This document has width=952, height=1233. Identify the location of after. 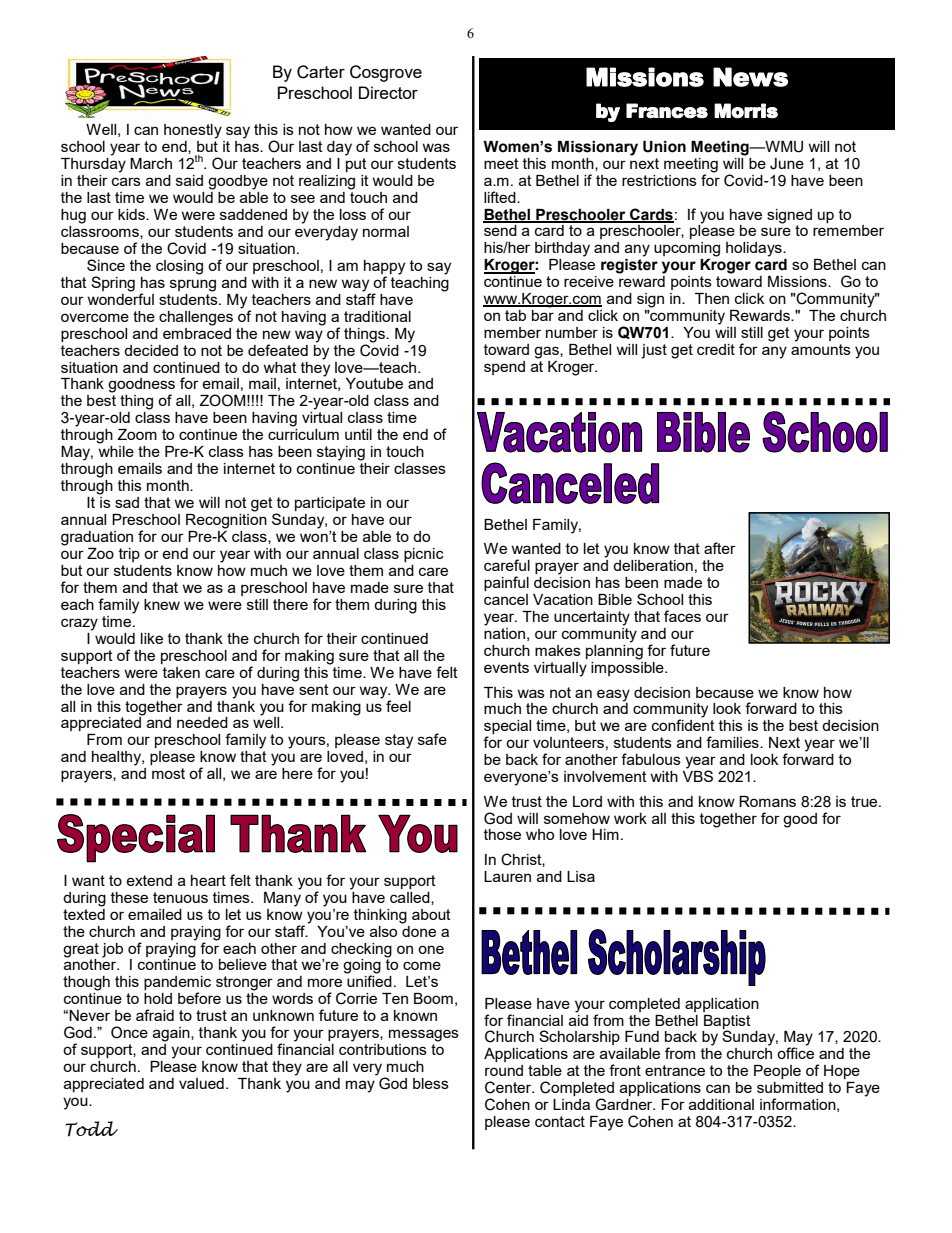
(720, 548).
